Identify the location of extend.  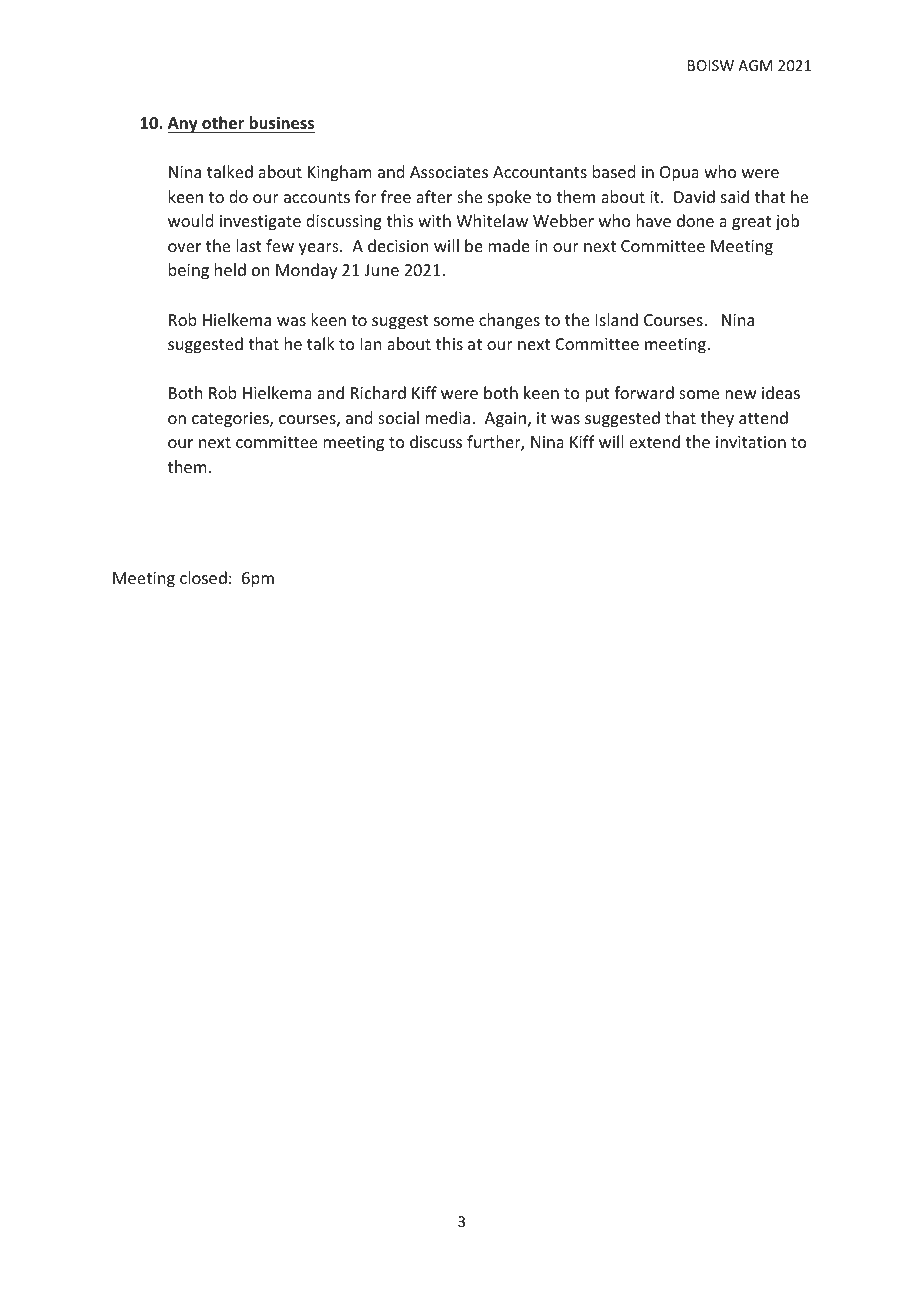
(654, 441).
